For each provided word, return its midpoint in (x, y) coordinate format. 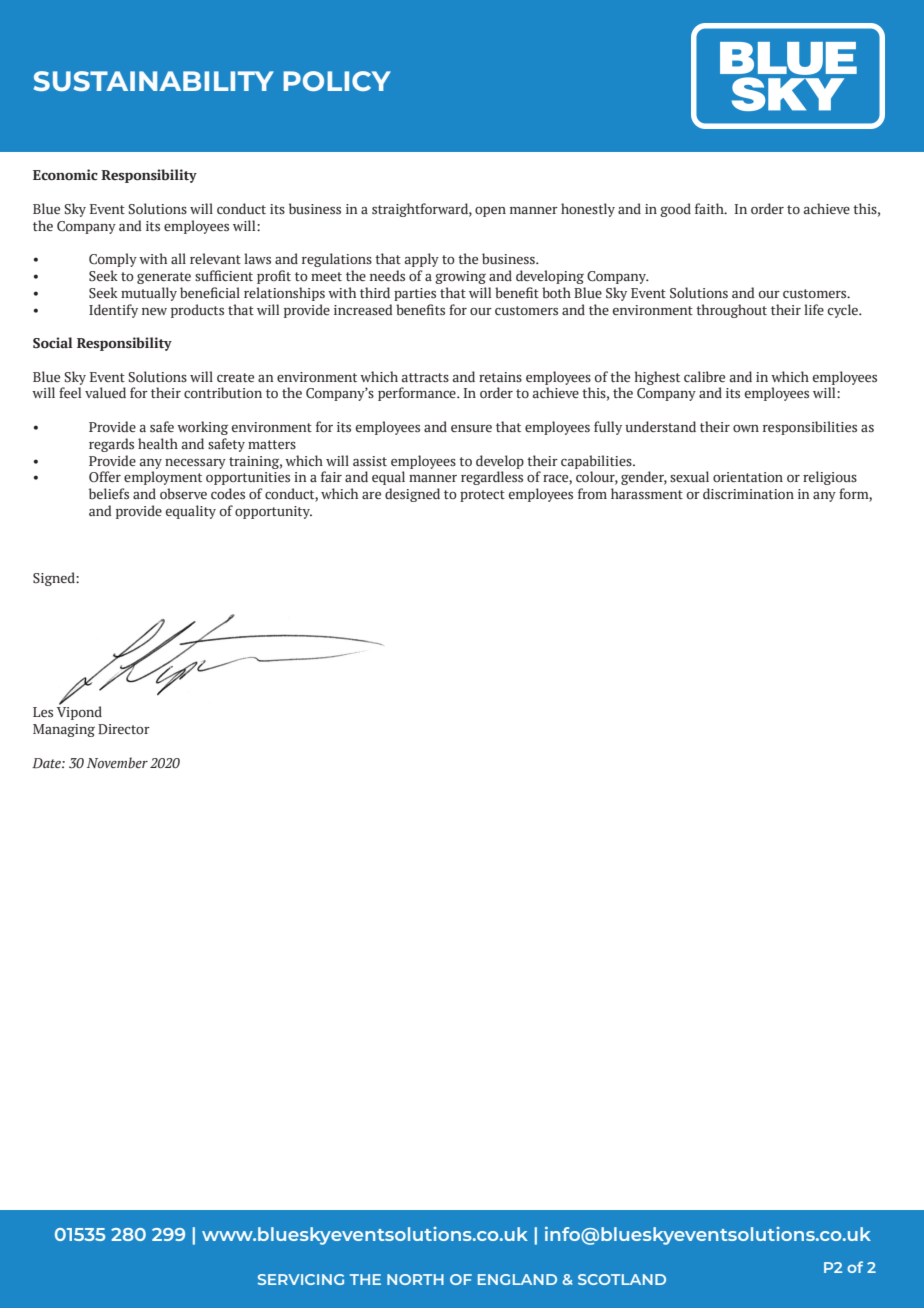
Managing (64, 730)
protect (482, 496)
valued (105, 392)
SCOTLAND (622, 1279)
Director (124, 729)
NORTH (415, 1279)
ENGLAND (517, 1279)
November (117, 763)
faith (710, 208)
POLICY (337, 81)
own (746, 428)
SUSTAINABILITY (154, 81)
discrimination (748, 494)
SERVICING (301, 1279)
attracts (425, 378)
